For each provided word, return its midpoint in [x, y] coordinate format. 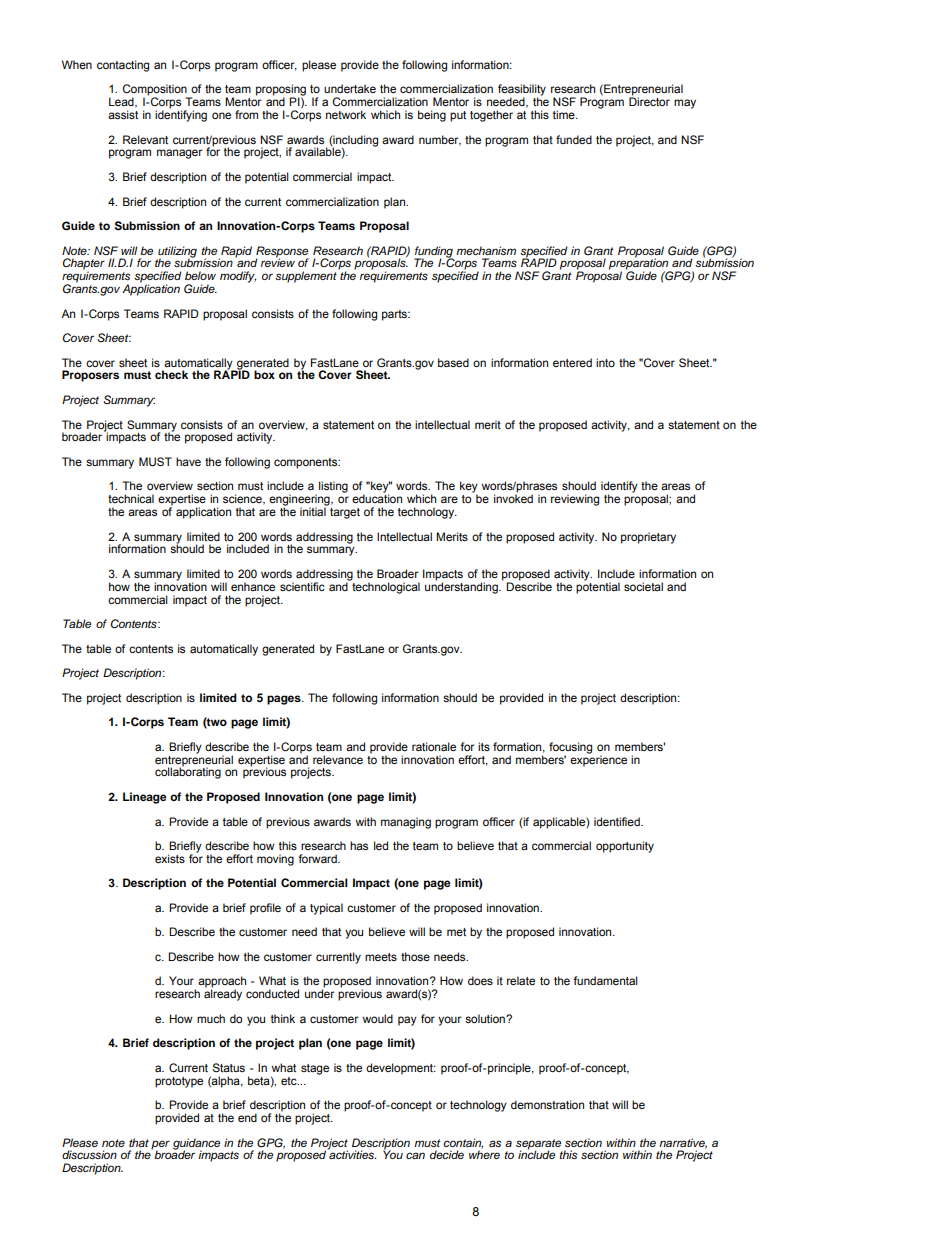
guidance [196, 1145]
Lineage [144, 798]
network [346, 114]
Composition [156, 91]
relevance [338, 759]
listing [333, 487]
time [565, 114]
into [605, 362]
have [188, 461]
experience [598, 760]
